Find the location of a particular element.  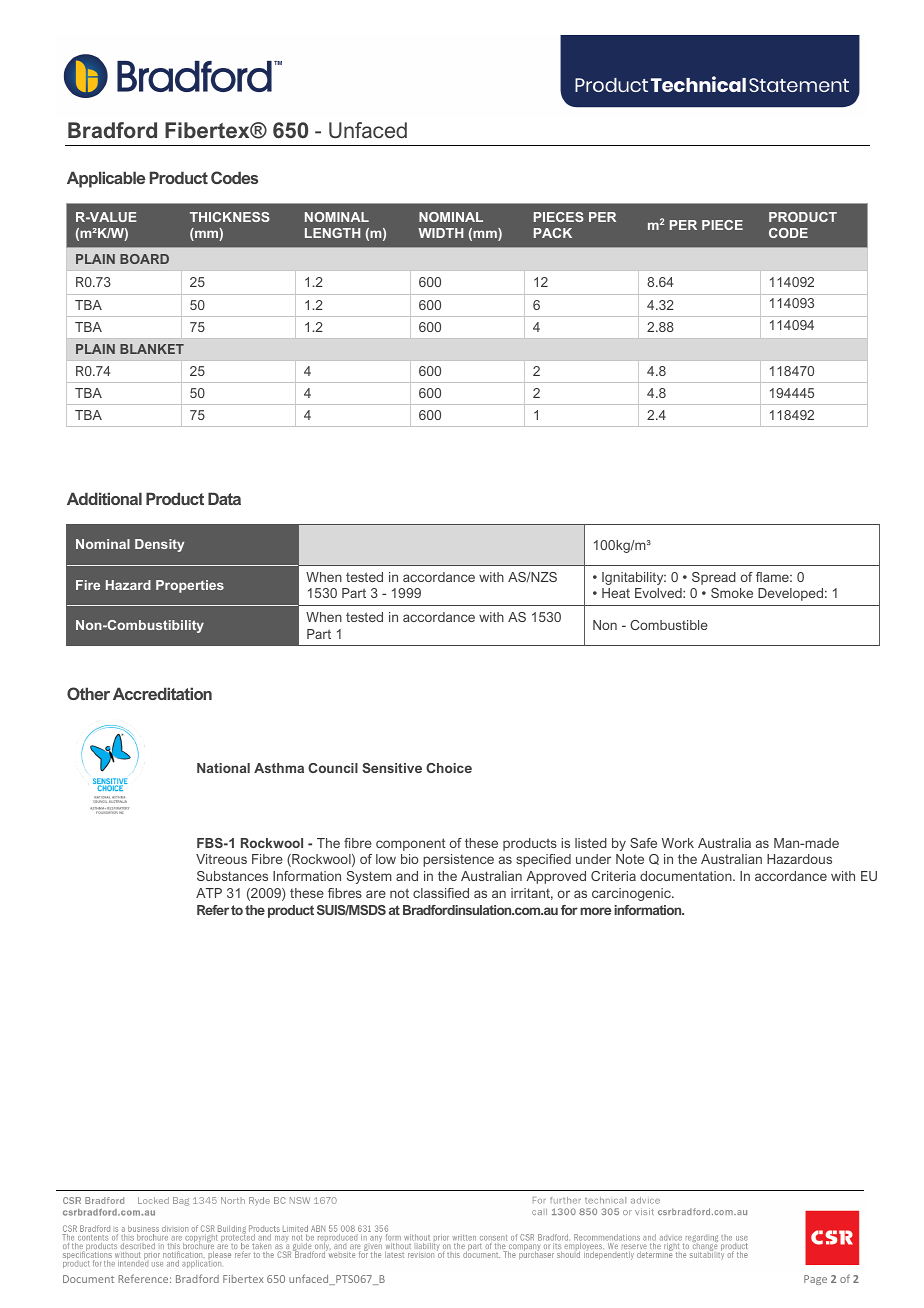

Heat is located at coordinates (616, 593).
